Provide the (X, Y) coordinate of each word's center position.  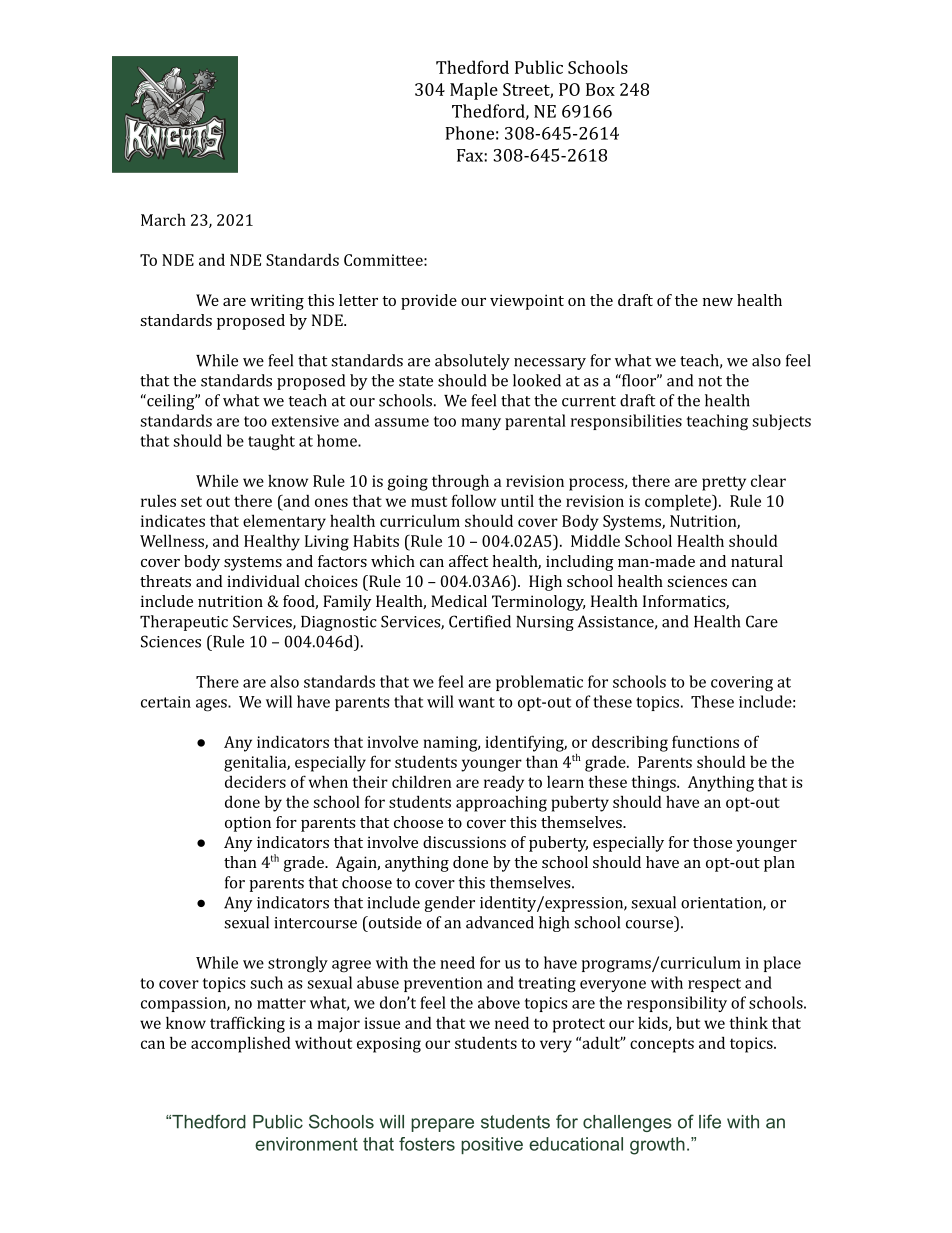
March (163, 220)
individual (263, 581)
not (710, 381)
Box (600, 89)
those (712, 842)
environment (306, 1144)
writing (277, 302)
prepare (442, 1125)
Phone (469, 133)
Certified (480, 621)
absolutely (472, 362)
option (248, 824)
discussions (464, 842)
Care (762, 621)
